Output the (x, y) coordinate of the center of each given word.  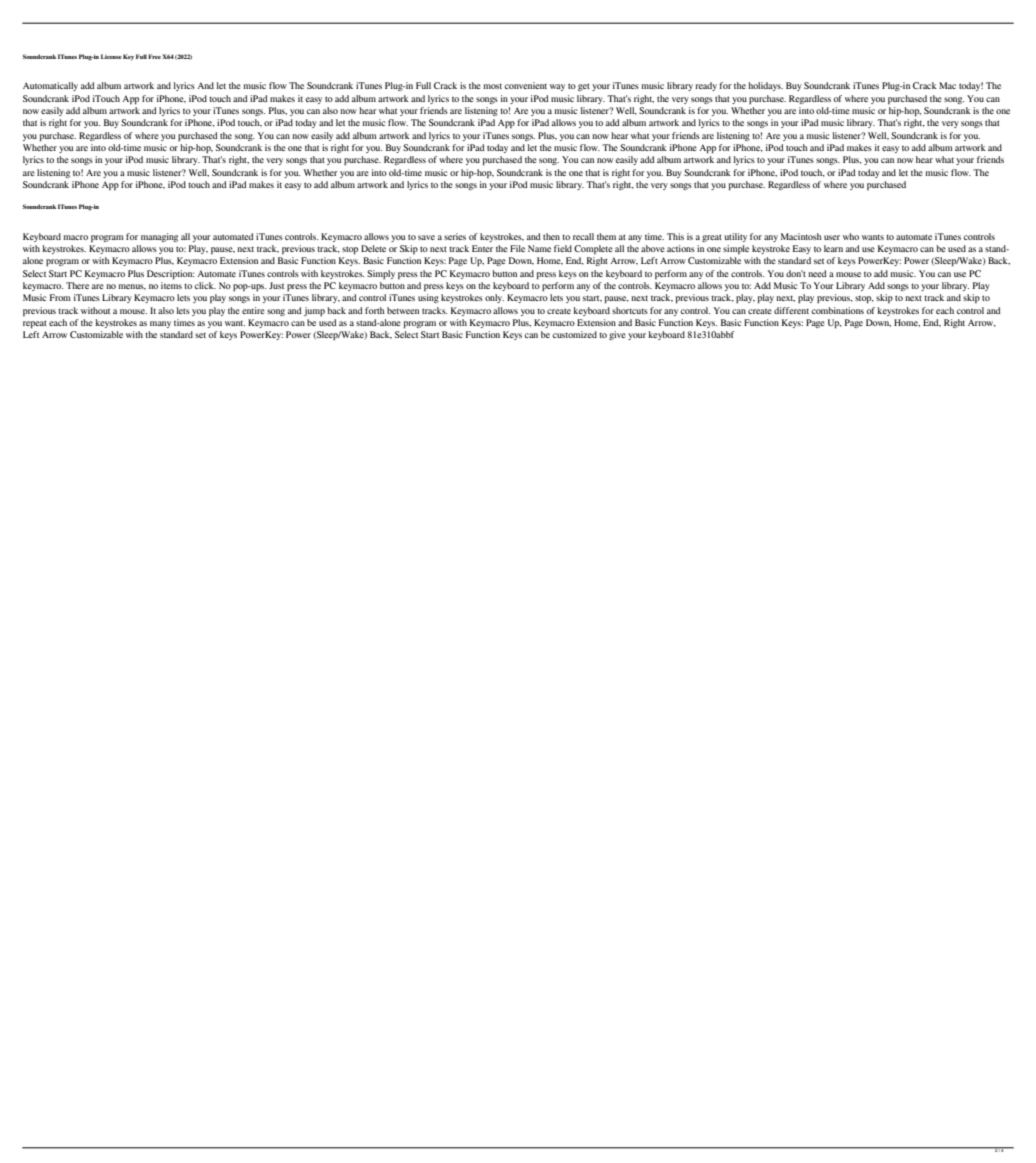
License (111, 56)
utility (736, 237)
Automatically (50, 86)
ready (706, 86)
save (426, 237)
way (557, 87)
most (492, 86)
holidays (765, 86)
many (160, 324)
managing (159, 237)
